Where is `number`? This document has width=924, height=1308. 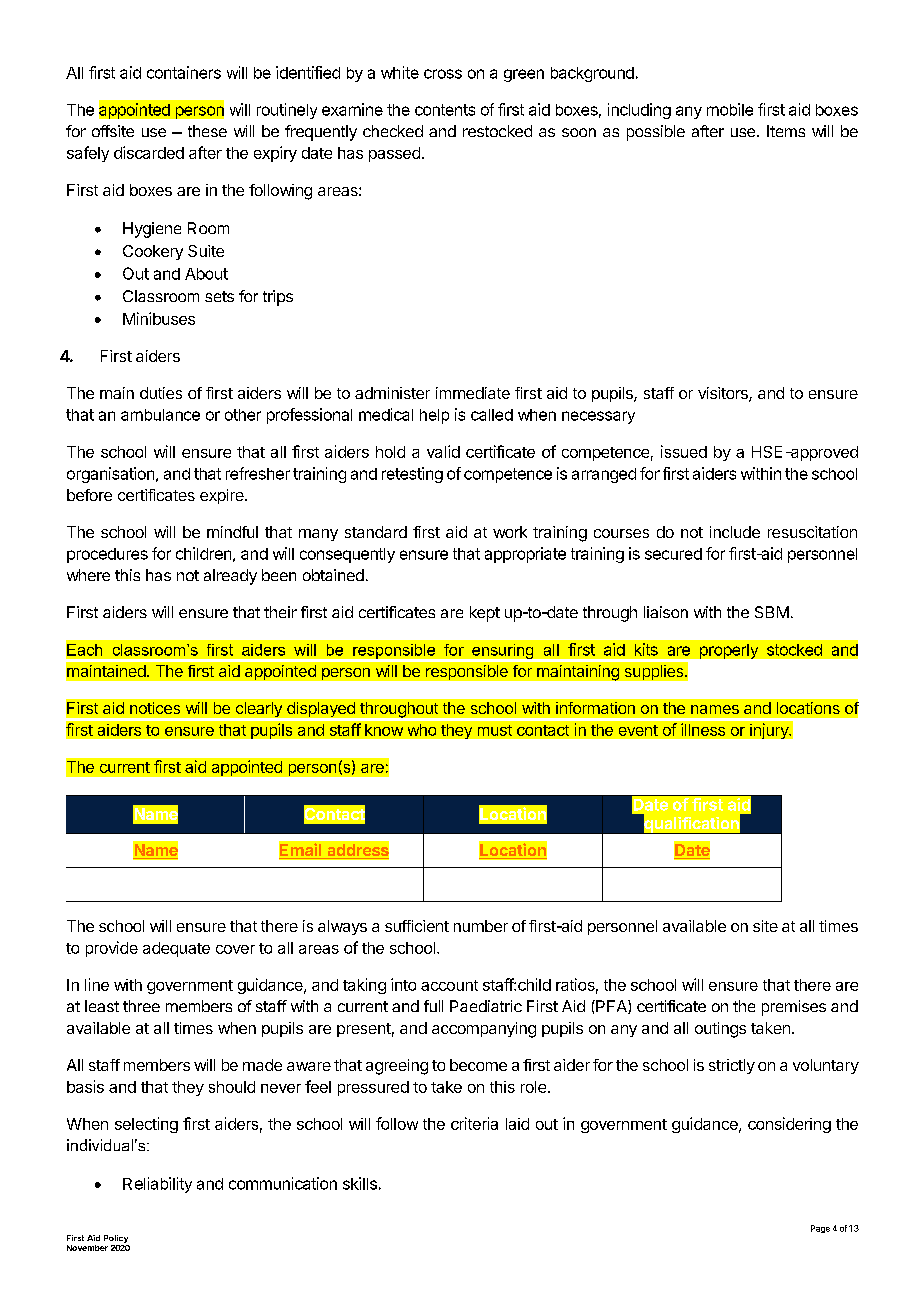 number is located at coordinates (481, 926).
